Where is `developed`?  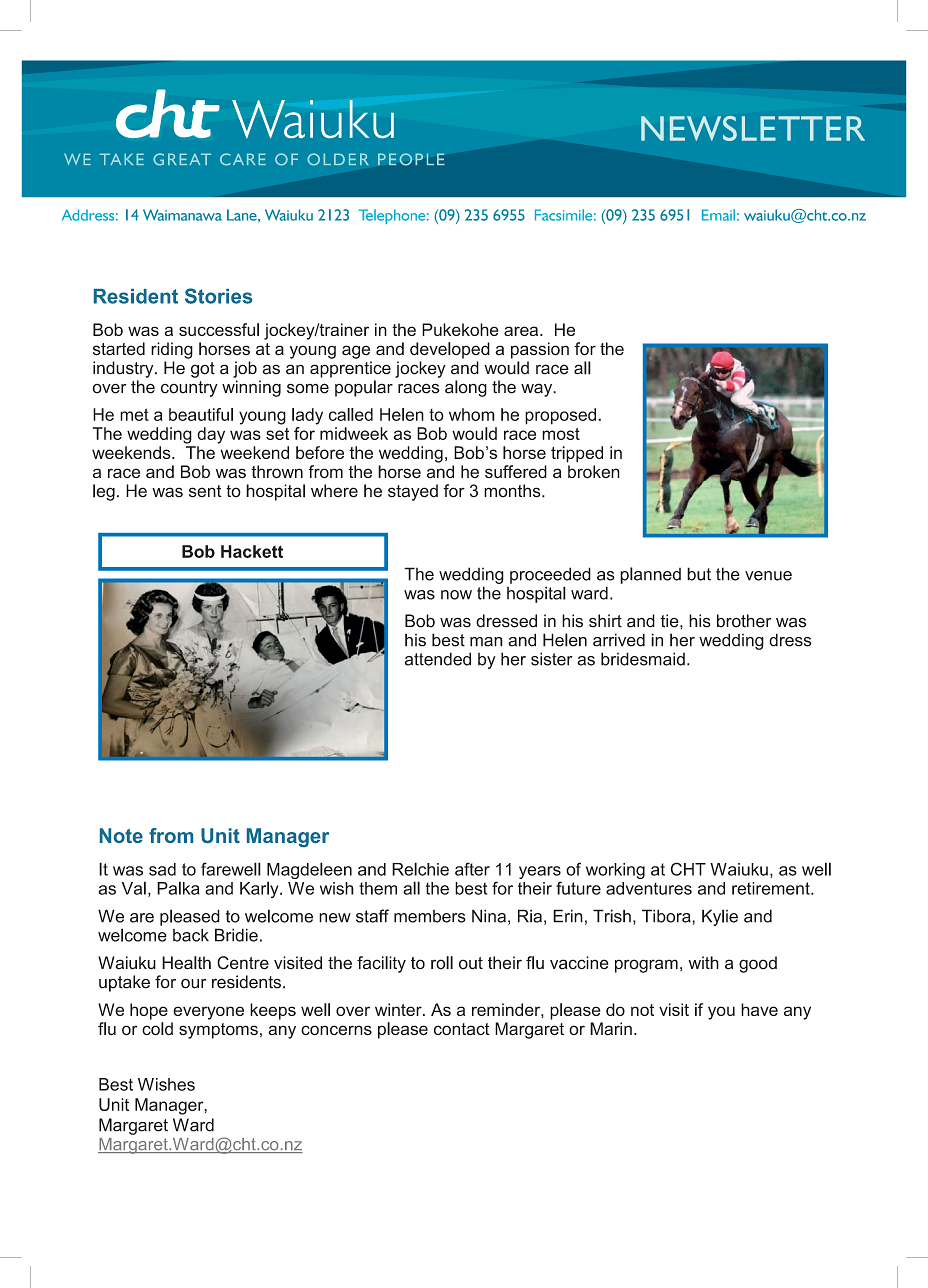
developed is located at coordinates (450, 350).
